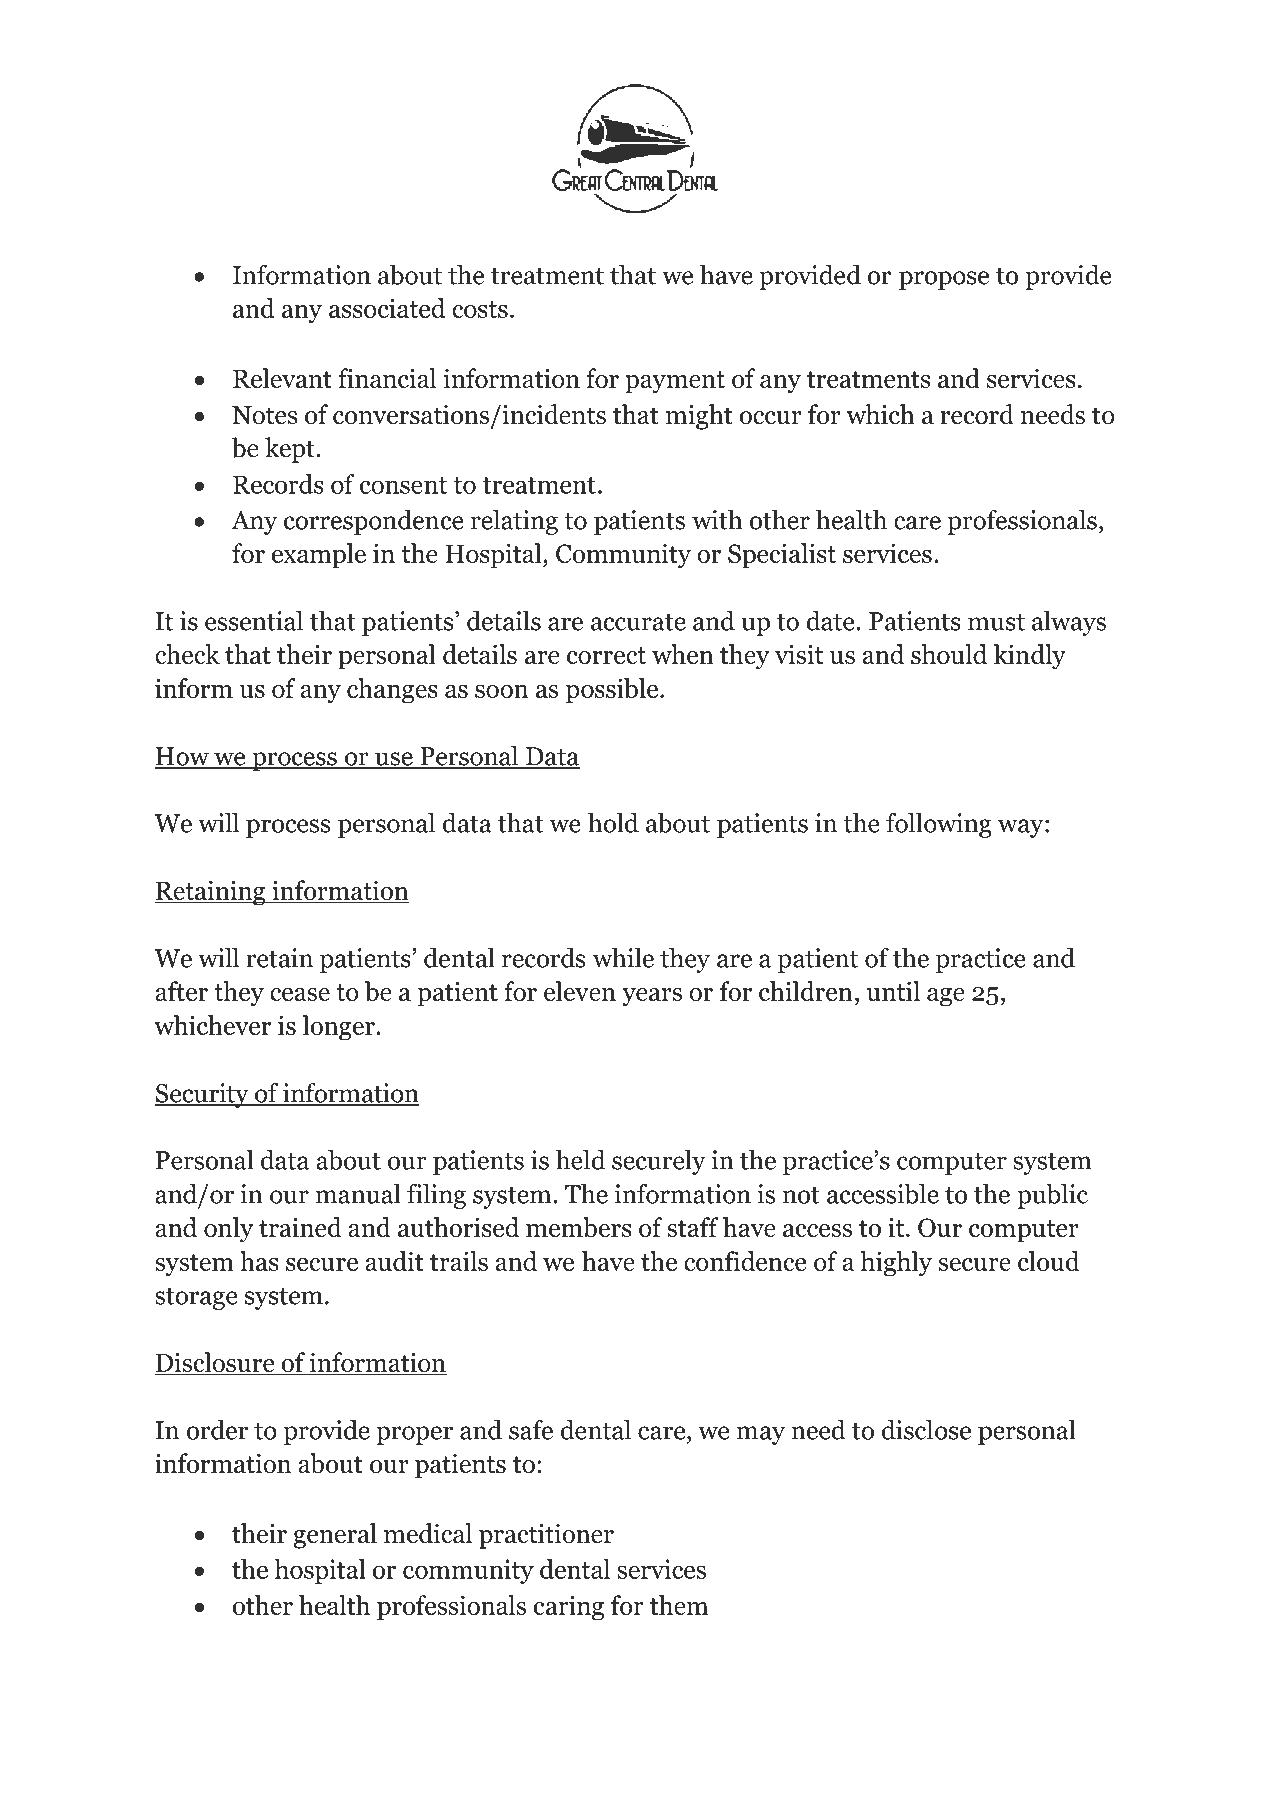 The image size is (1279, 1809). What do you see at coordinates (638, 622) in the screenshot?
I see `accurate` at bounding box center [638, 622].
